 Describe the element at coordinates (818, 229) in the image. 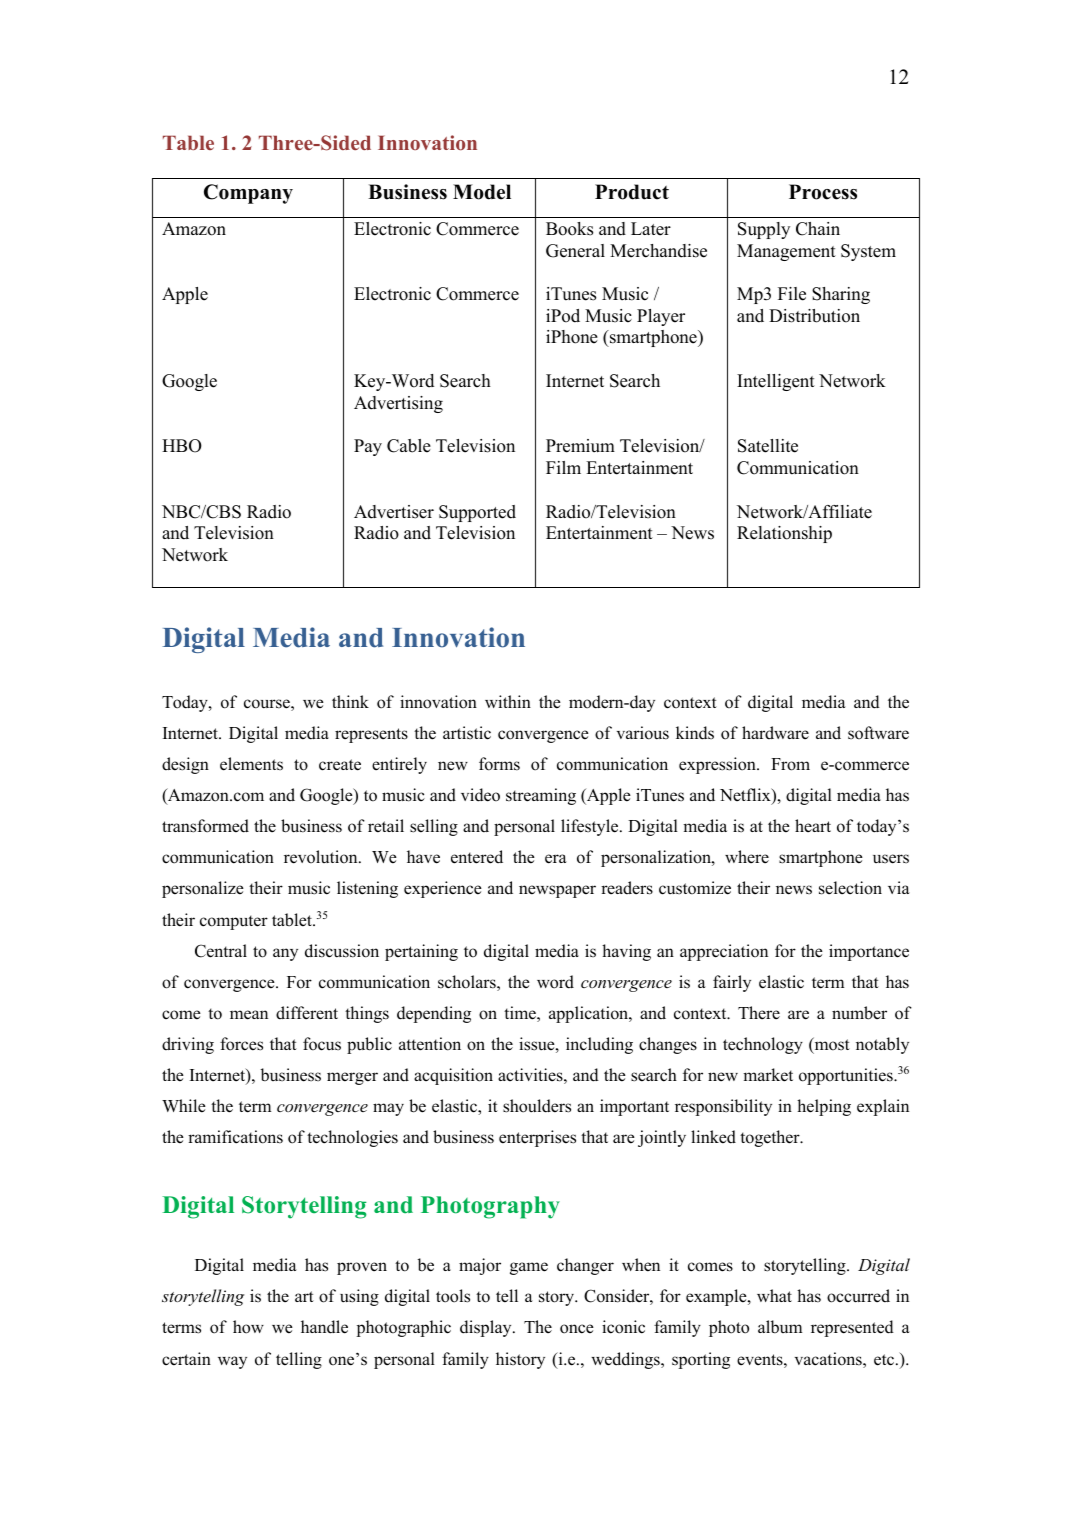

I see `Chain` at that location.
